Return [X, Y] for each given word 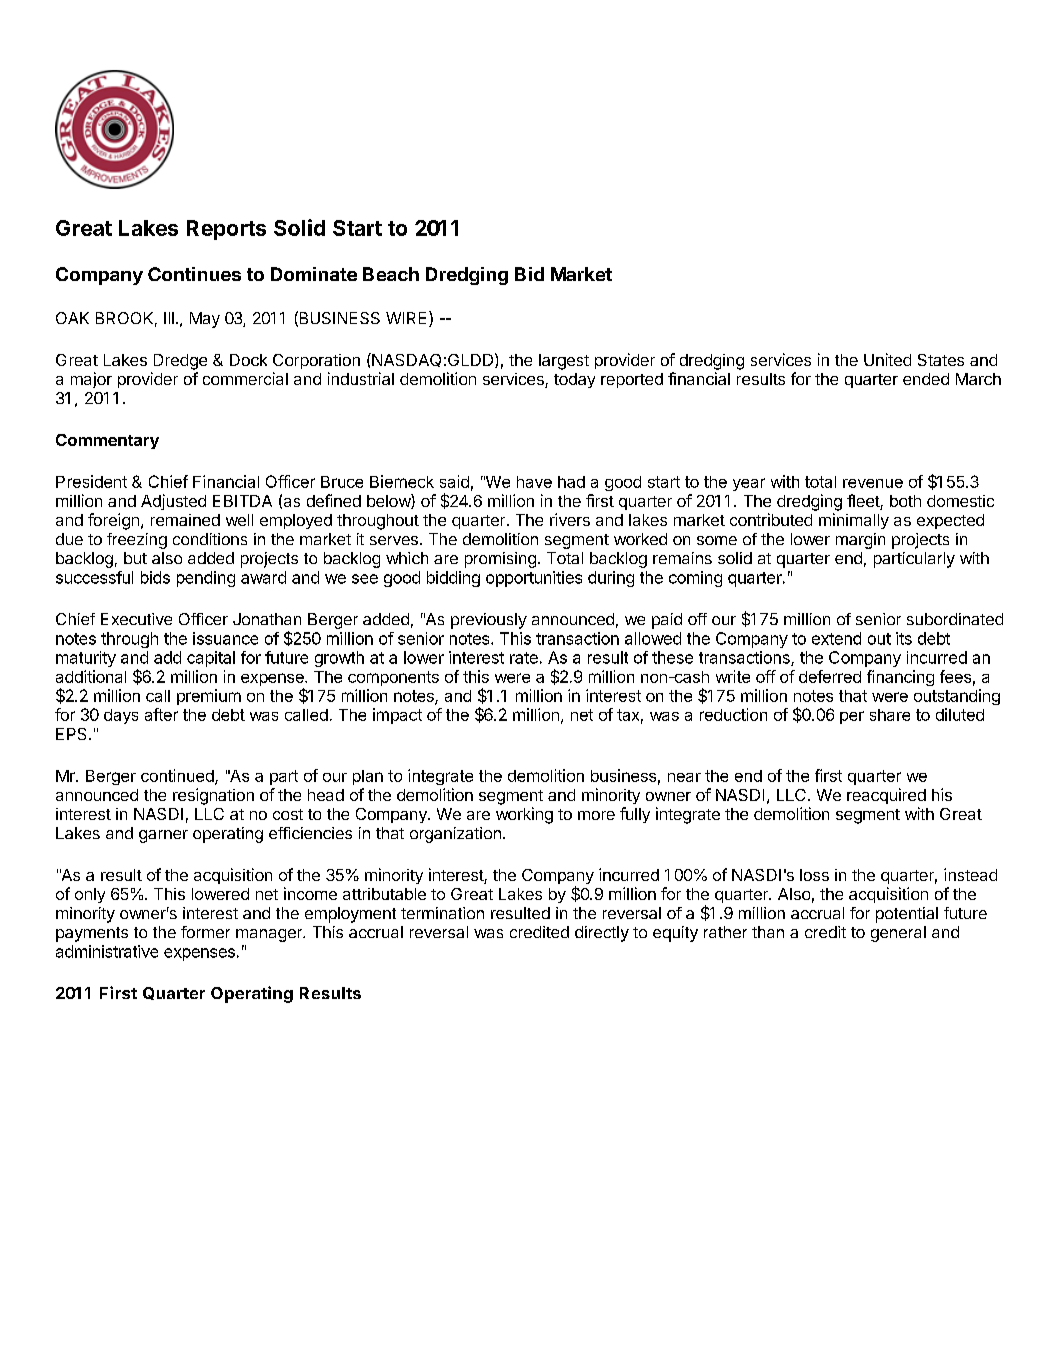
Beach [391, 274]
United [887, 359]
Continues [194, 274]
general [898, 934]
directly [602, 934]
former [205, 932]
